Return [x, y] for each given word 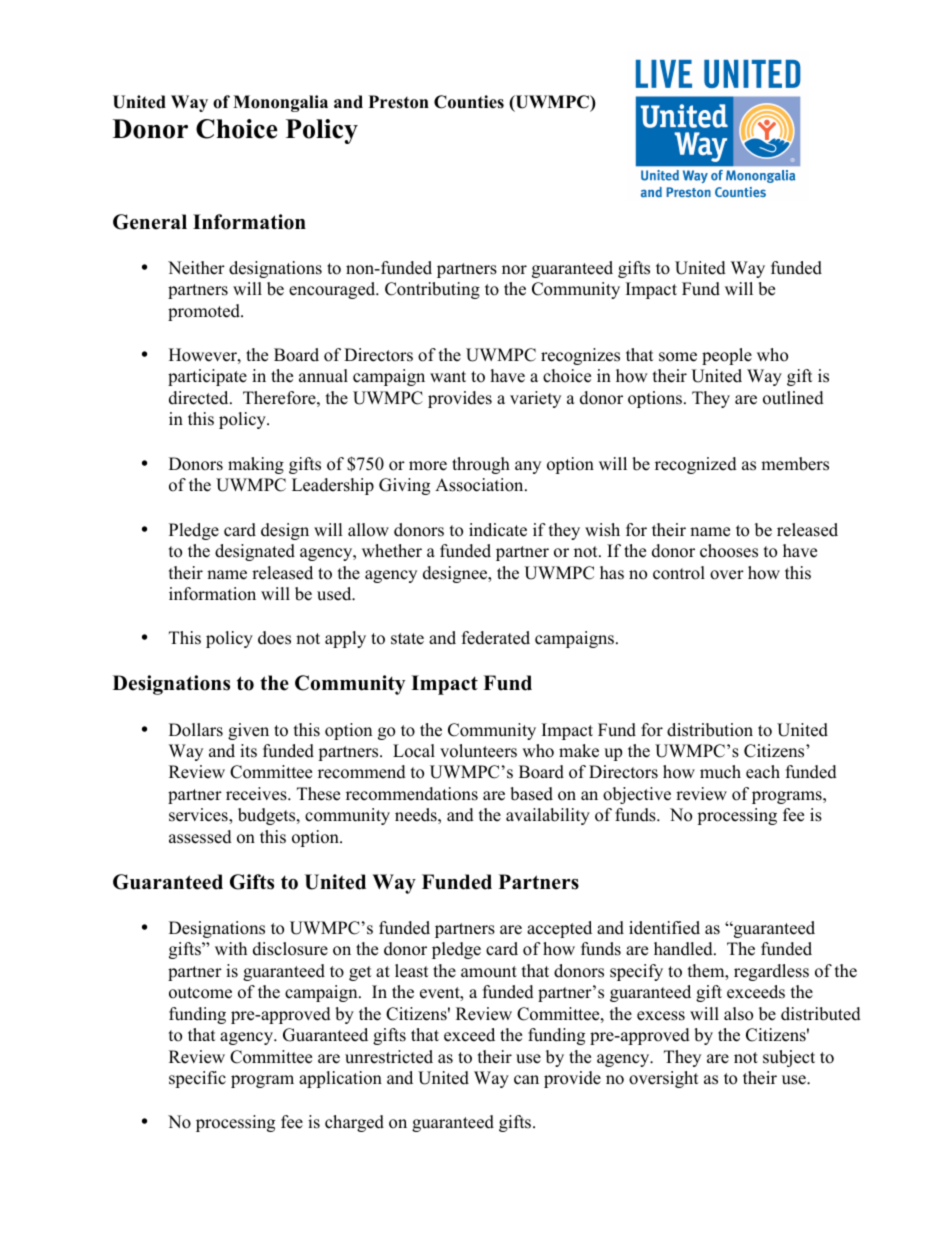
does [274, 638]
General [150, 222]
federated [496, 638]
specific [197, 1079]
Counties [469, 102]
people [727, 356]
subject [789, 1058]
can [526, 1080]
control [679, 573]
